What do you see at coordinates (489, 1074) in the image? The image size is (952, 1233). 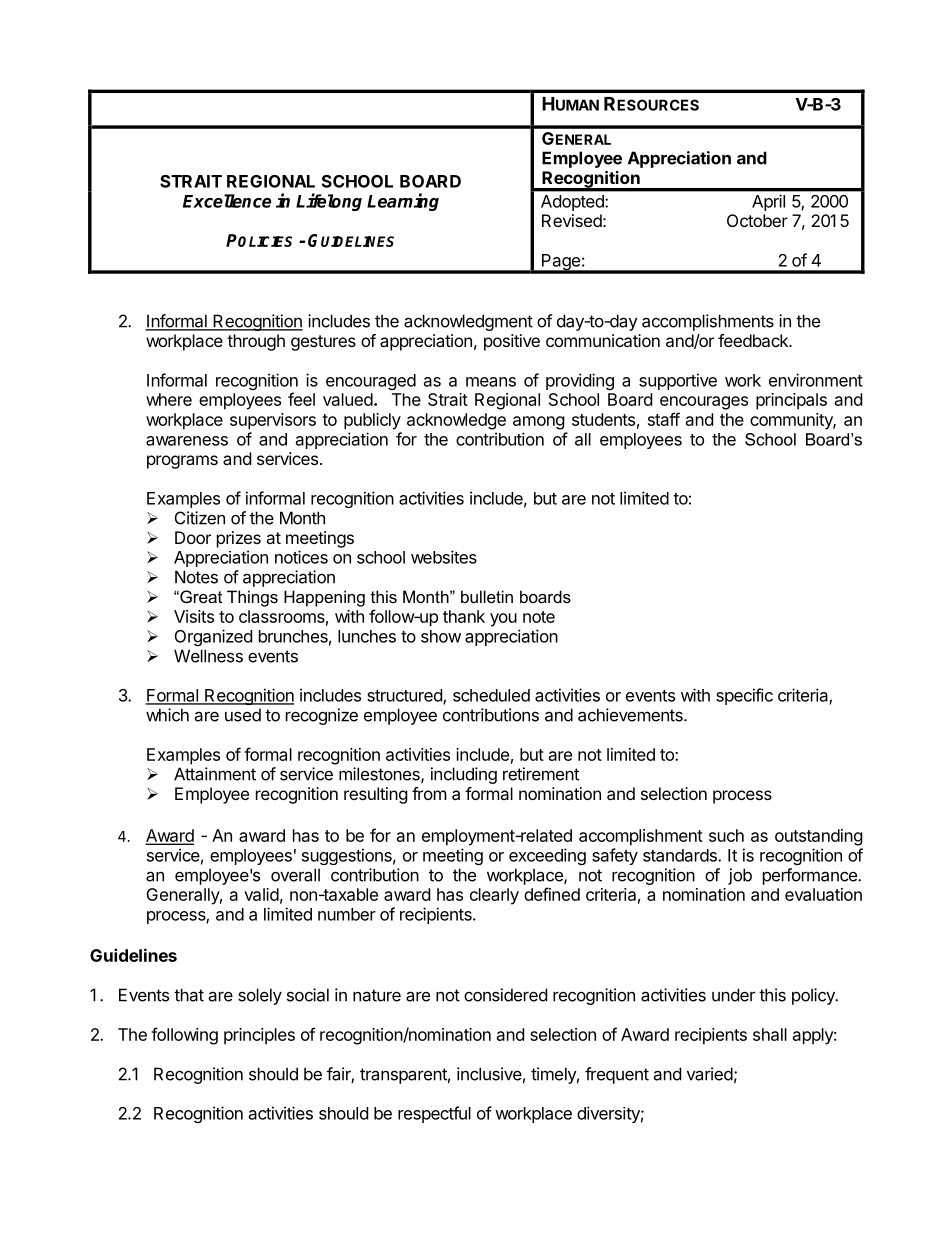 I see `inclusive` at bounding box center [489, 1074].
